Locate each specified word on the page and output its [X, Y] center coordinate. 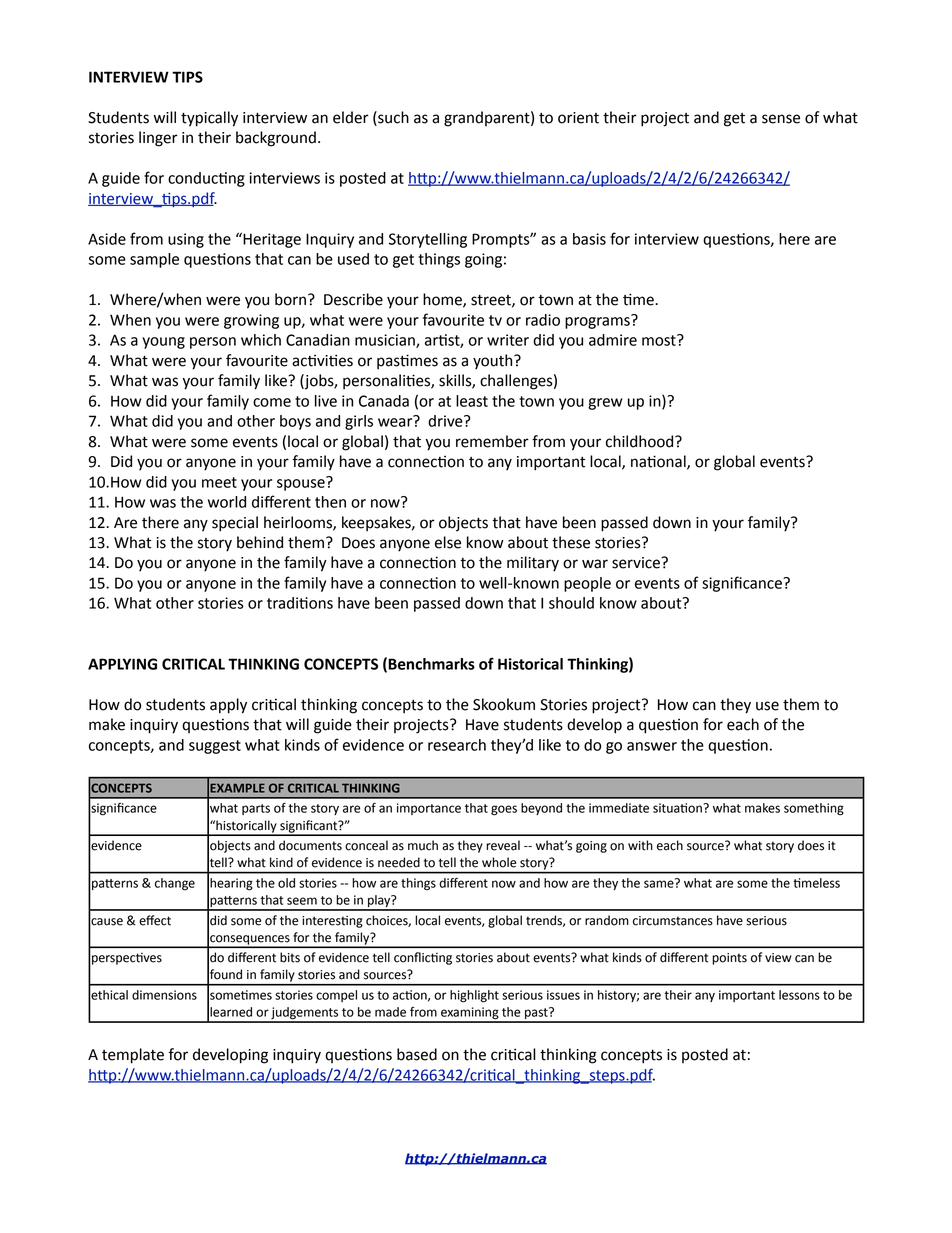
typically [209, 119]
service [637, 563]
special [235, 524]
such [392, 118]
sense [781, 119]
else [448, 542]
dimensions [164, 995]
